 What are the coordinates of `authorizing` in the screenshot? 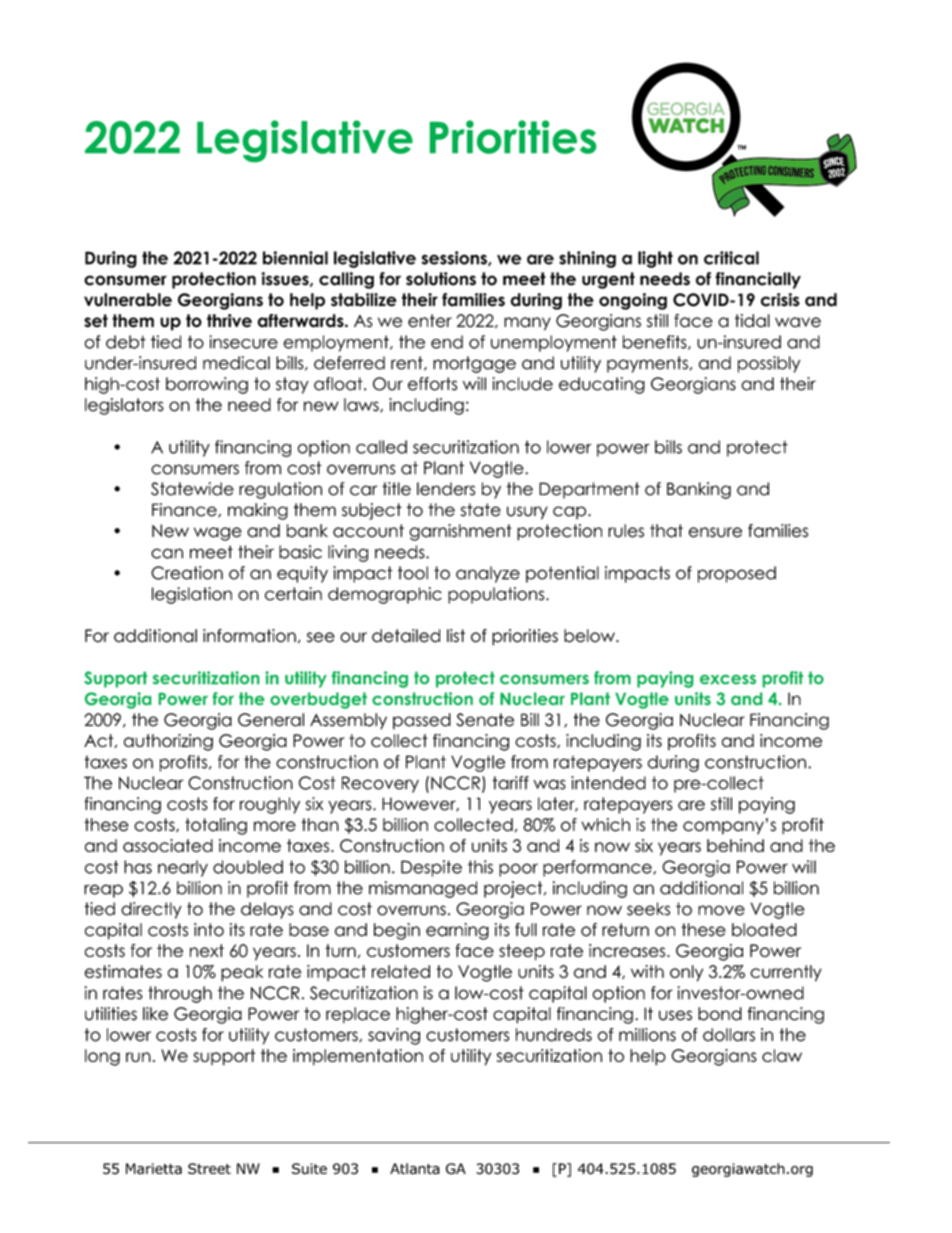 It's located at (168, 742).
